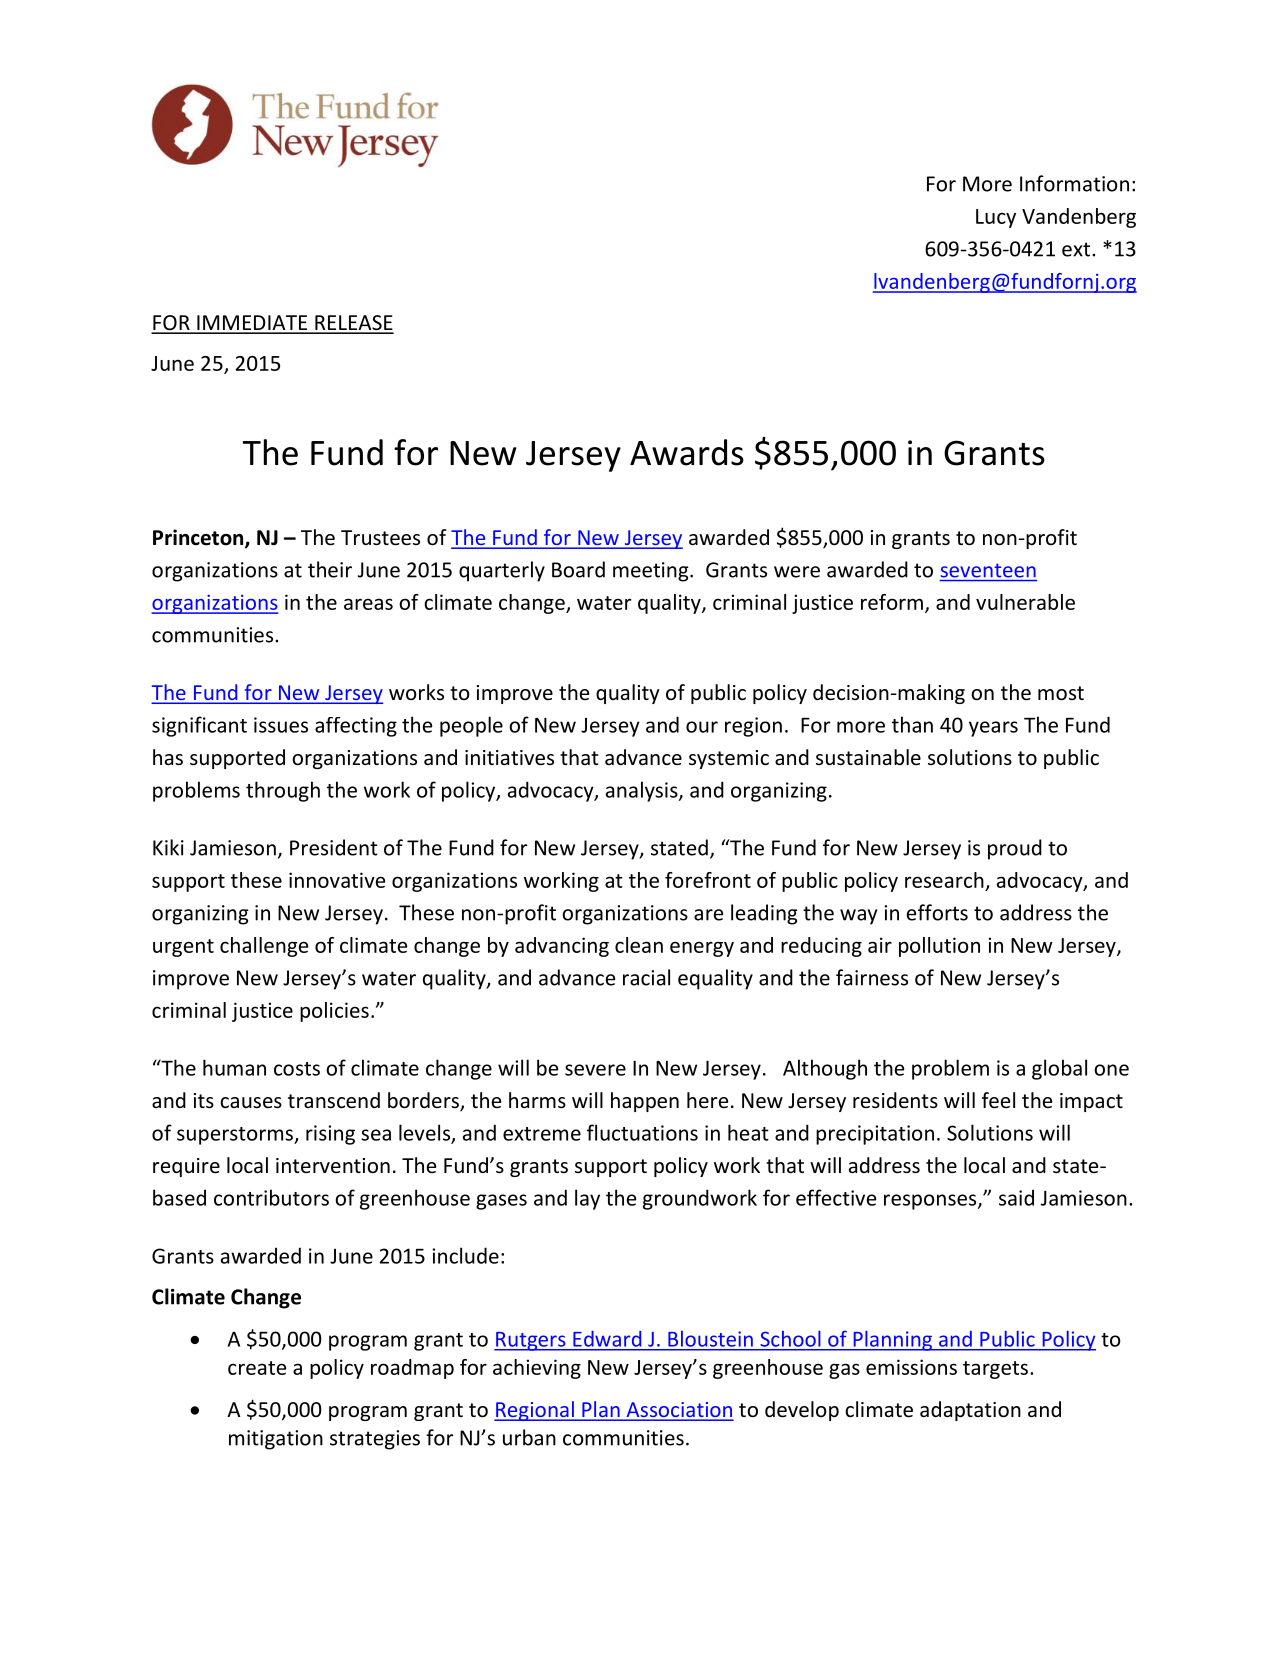 This screenshot has height=1667, width=1288. I want to click on Awards, so click(687, 452).
